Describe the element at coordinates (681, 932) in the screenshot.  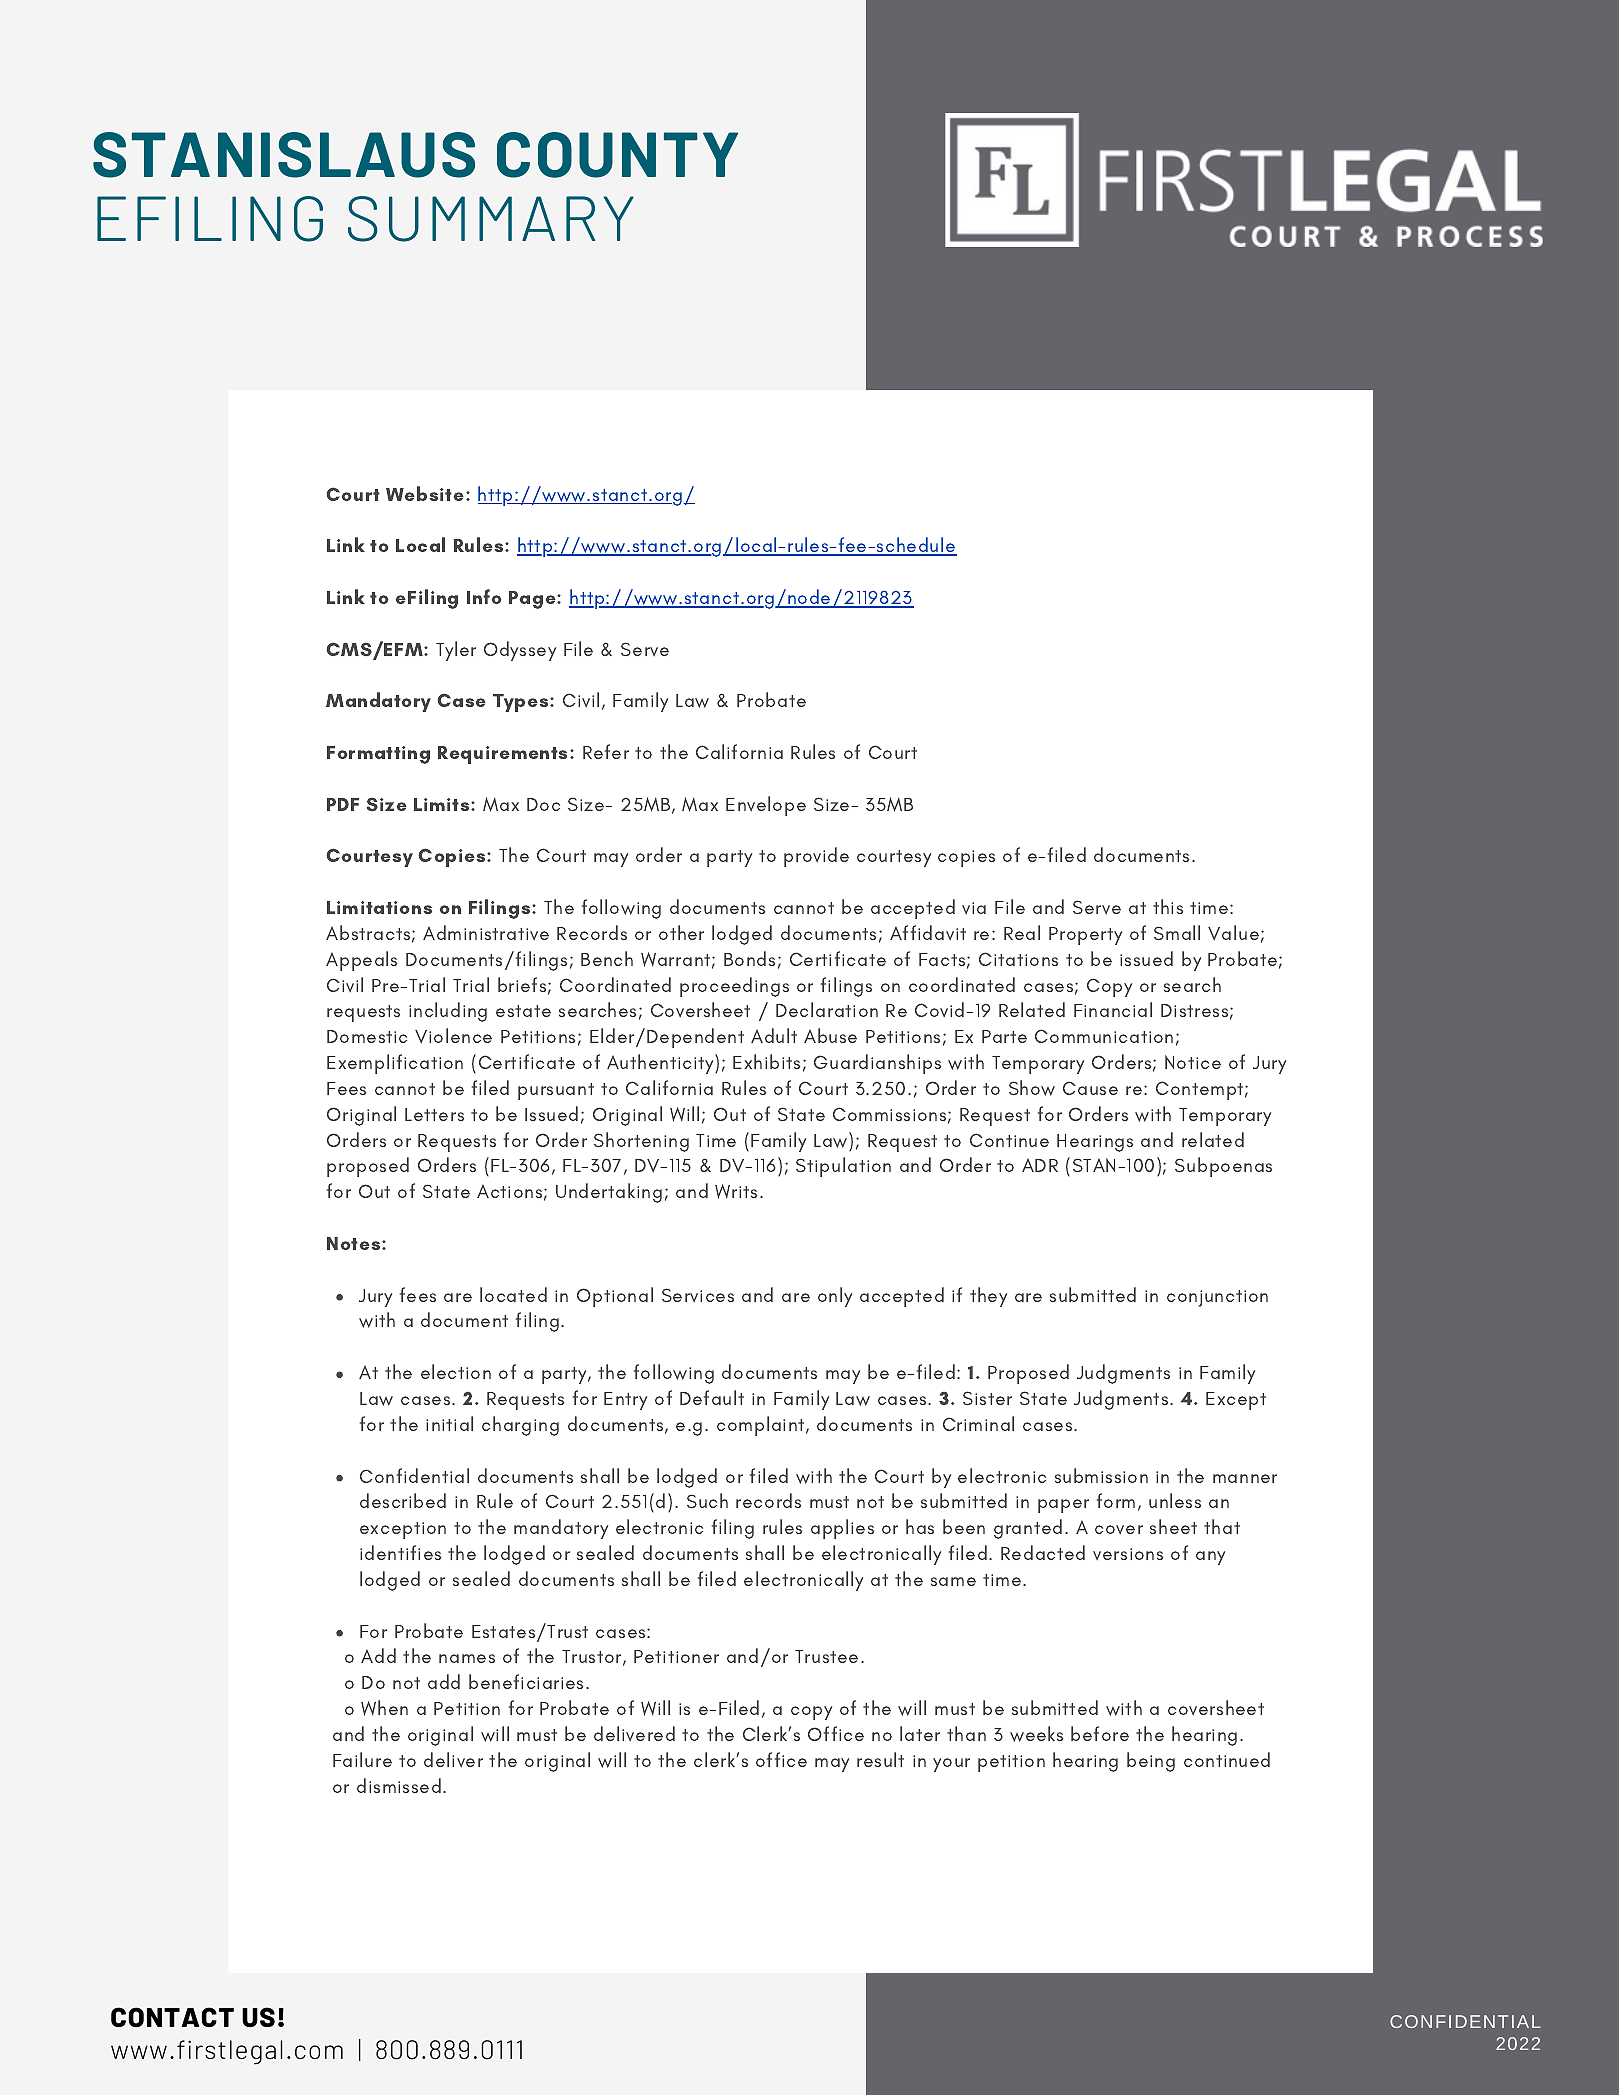
I see `other` at that location.
